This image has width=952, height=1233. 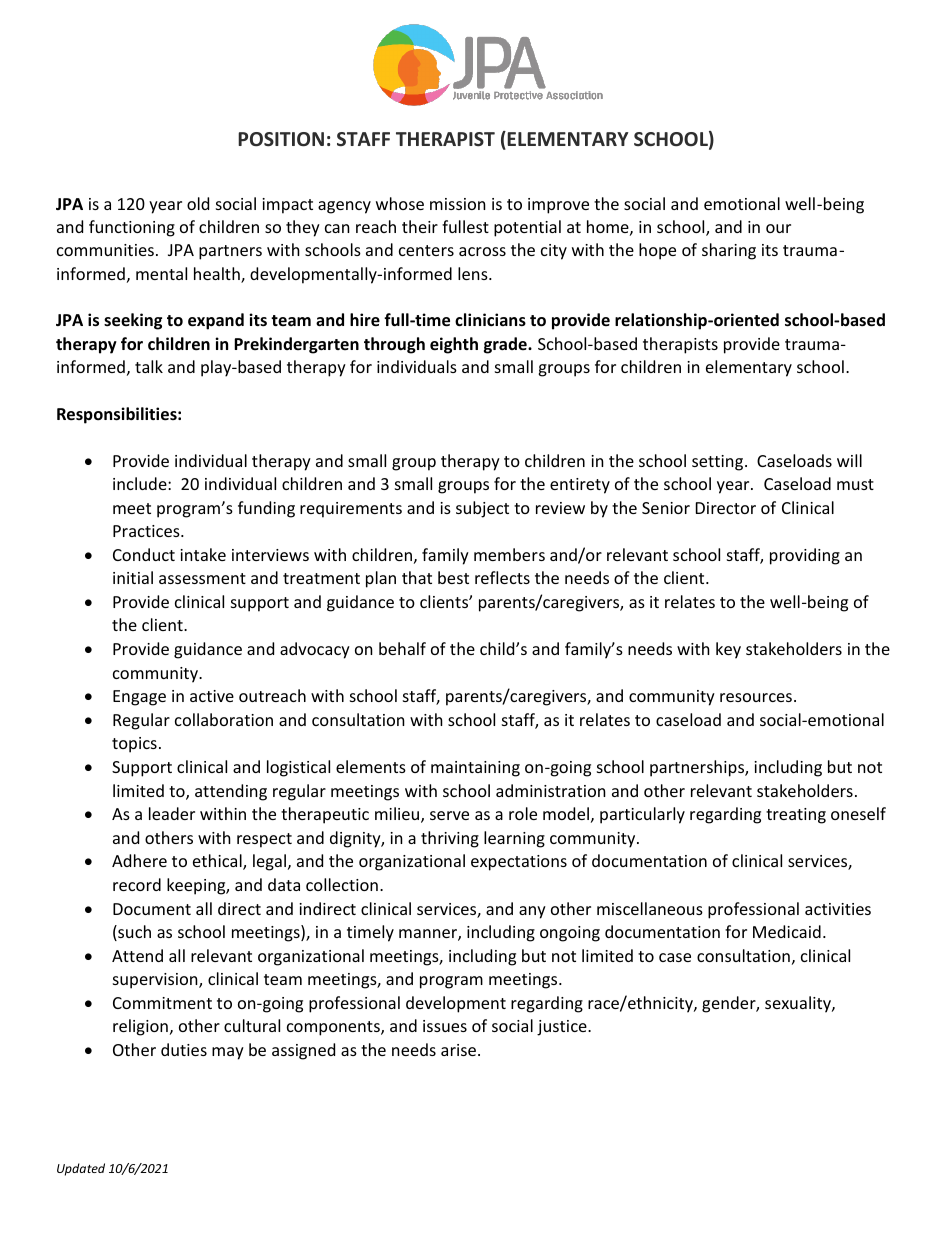 I want to click on behalf, so click(x=402, y=648).
